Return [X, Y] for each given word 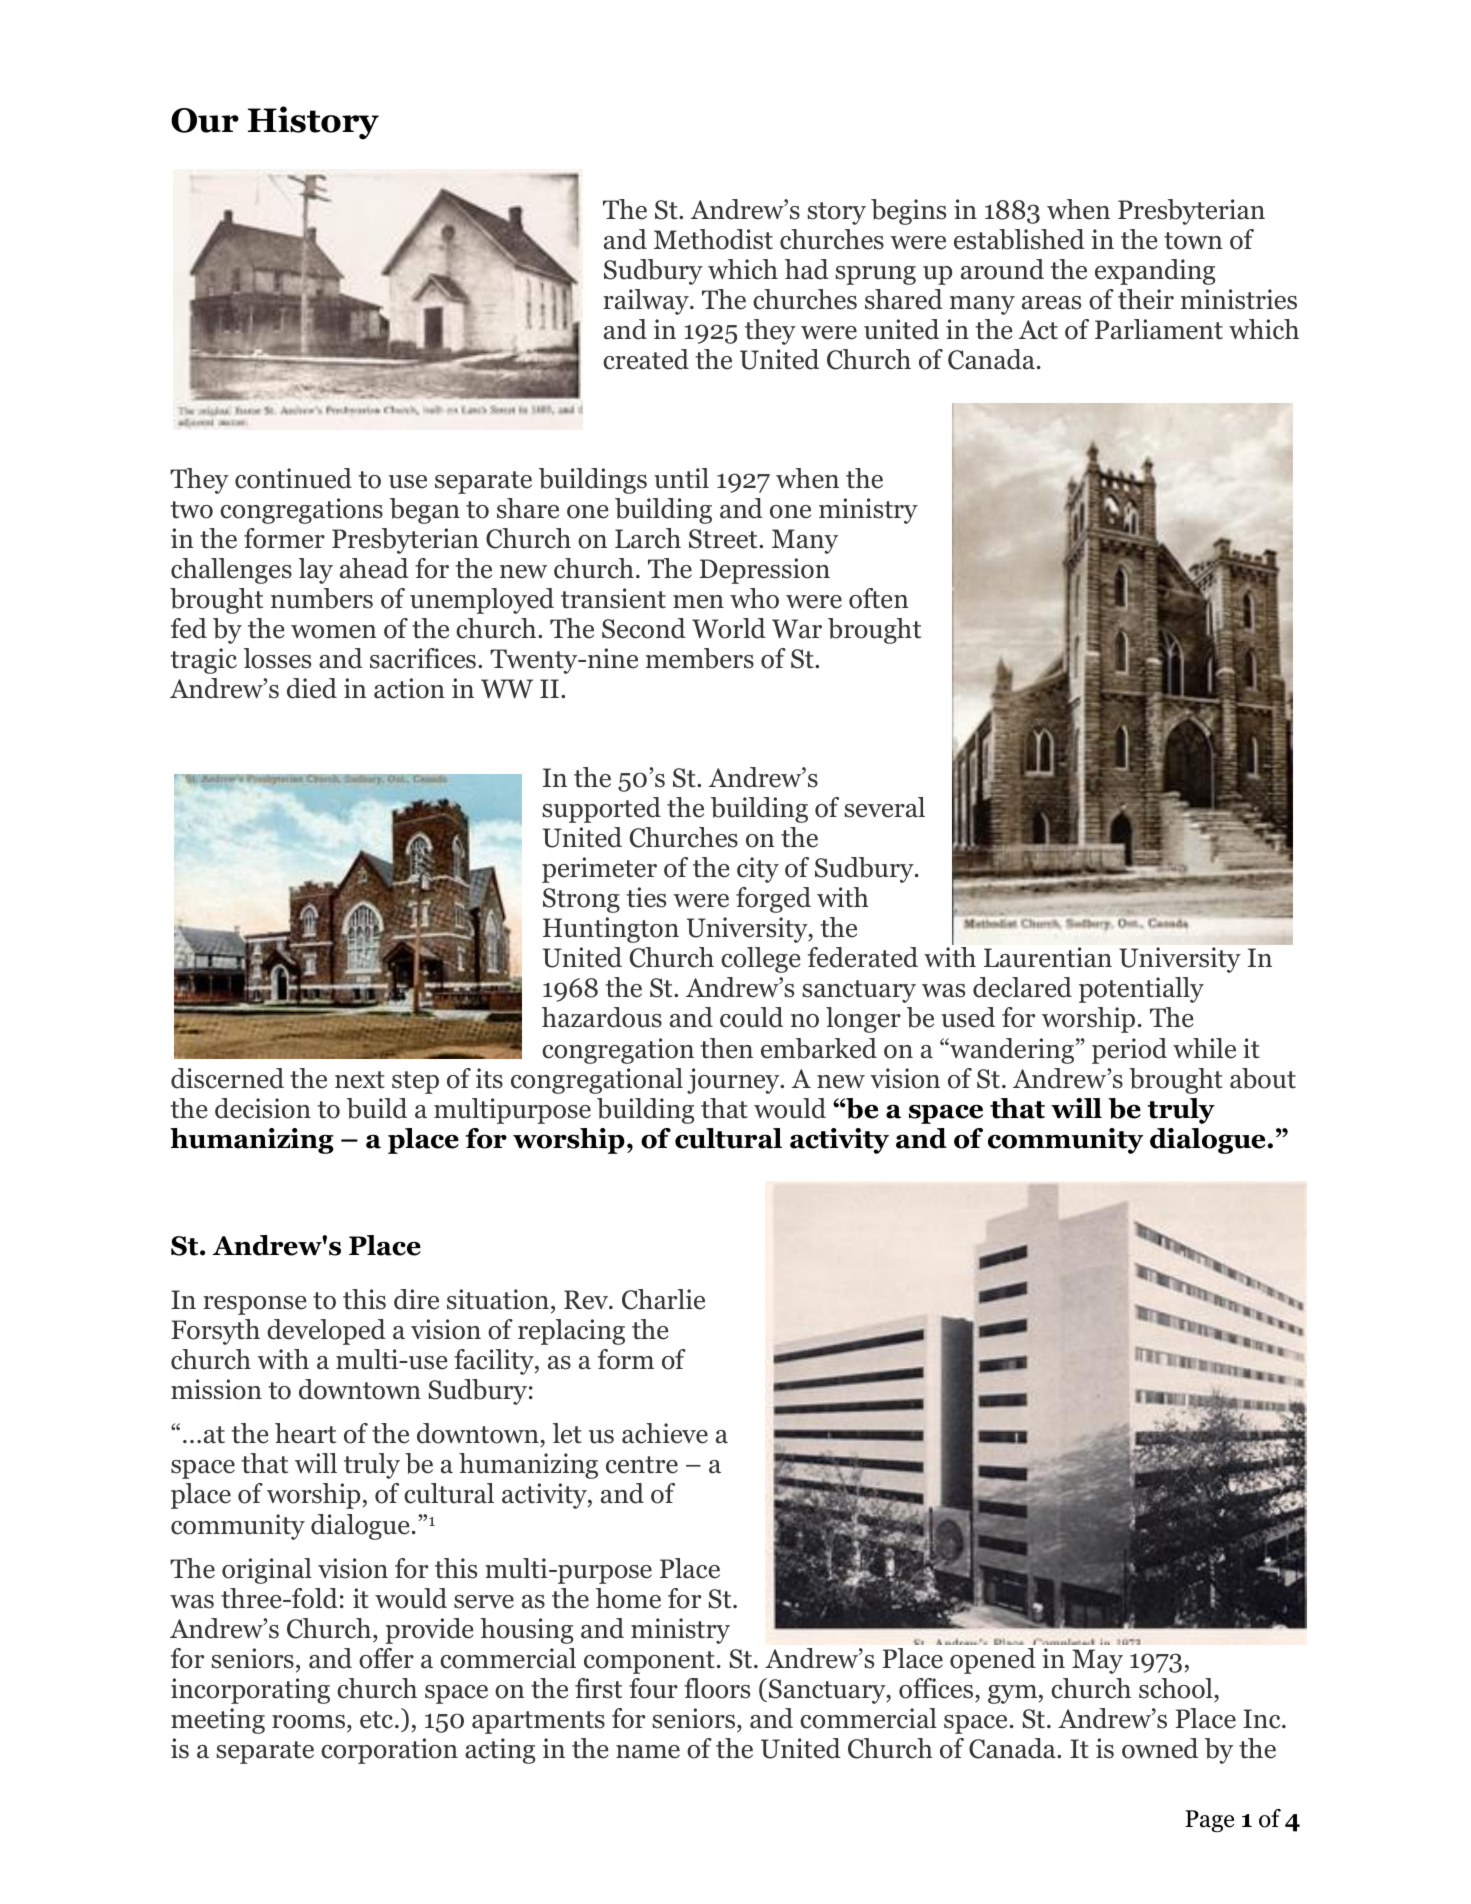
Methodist [713, 239]
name [648, 1752]
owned [1160, 1748]
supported [601, 810]
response [254, 1305]
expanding [1155, 272]
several [884, 807]
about [1263, 1078]
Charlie [663, 1299]
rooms [310, 1722]
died [312, 688]
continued [293, 478]
